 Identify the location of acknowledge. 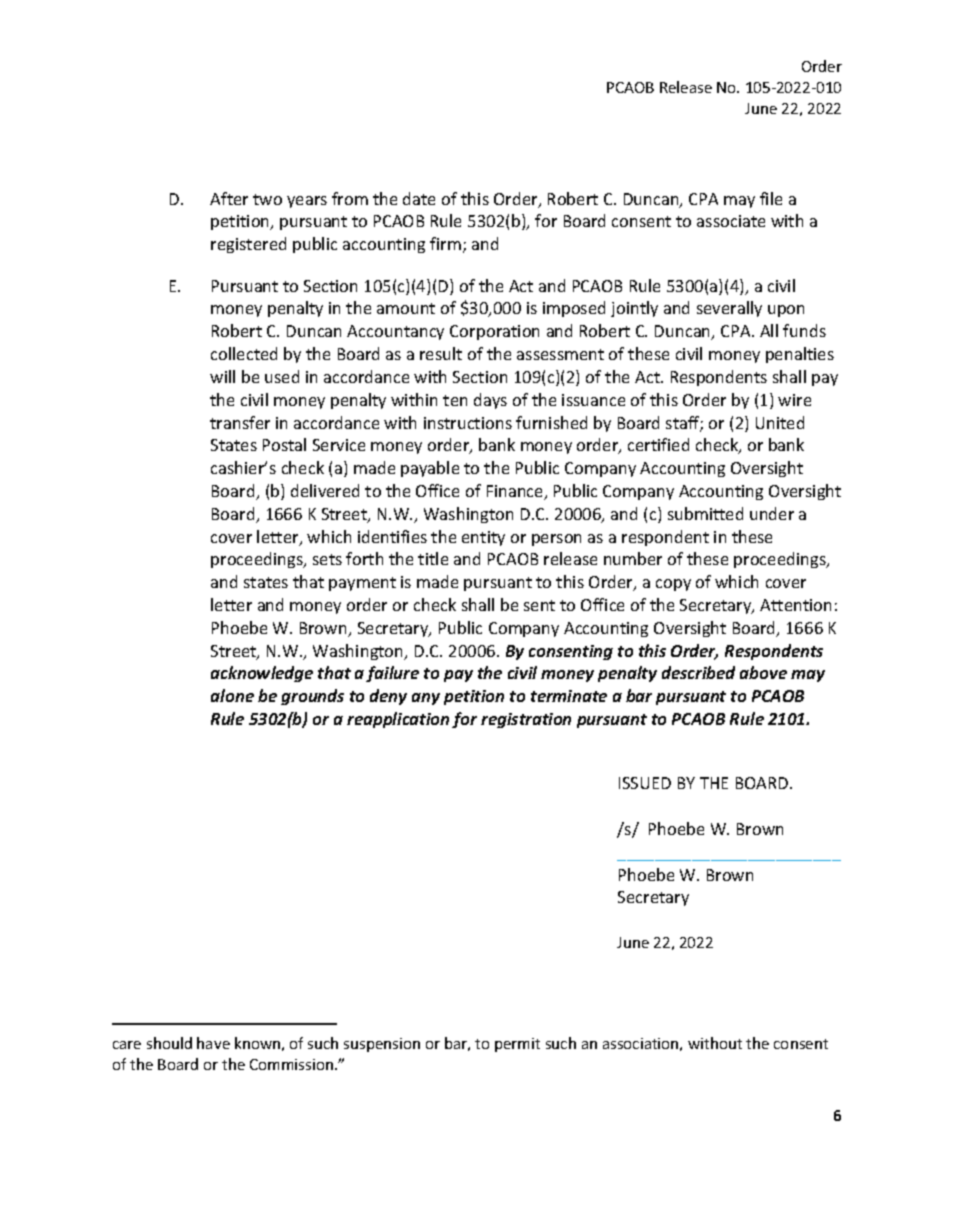
(262, 674).
